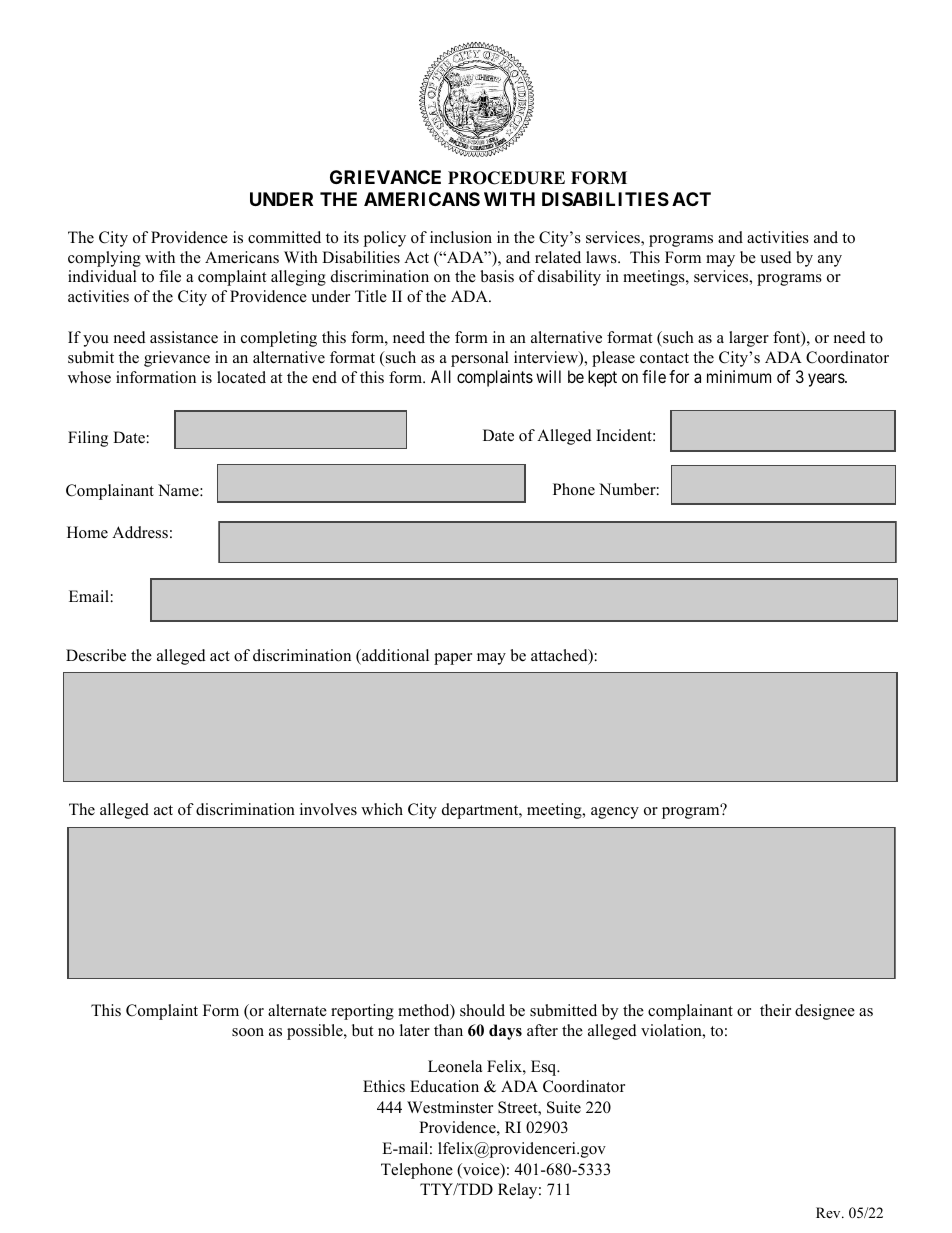  I want to click on complying, so click(104, 259).
